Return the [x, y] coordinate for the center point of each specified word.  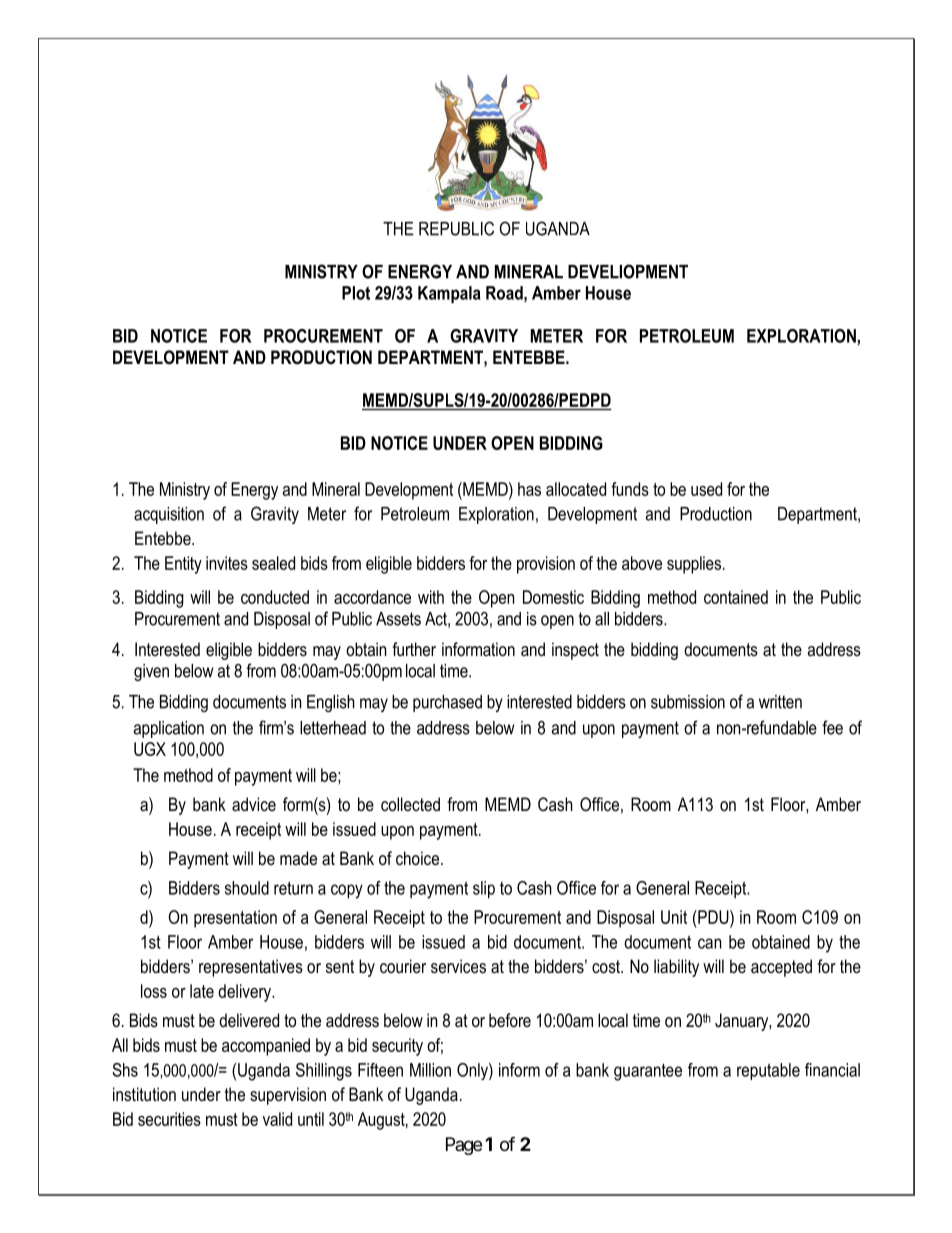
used [706, 489]
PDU [713, 917]
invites [227, 563]
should [247, 888]
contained [736, 597]
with [431, 597]
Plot [356, 293]
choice [419, 858]
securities [169, 1119]
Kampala [449, 294]
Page [464, 1146]
